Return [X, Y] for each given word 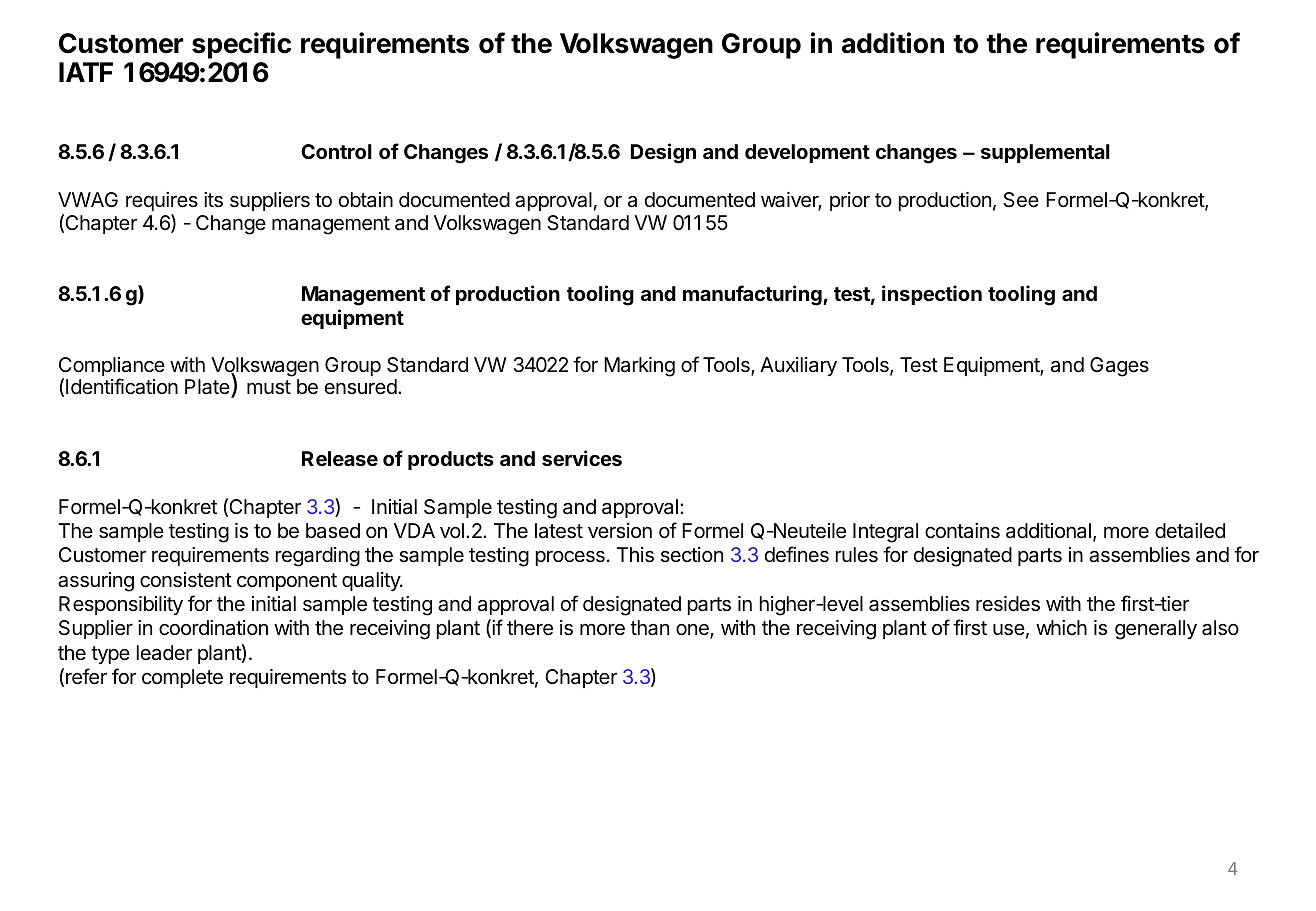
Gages [1119, 367]
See [1021, 200]
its [213, 200]
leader [164, 653]
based [333, 531]
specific [241, 45]
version [620, 531]
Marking [639, 367]
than [649, 628]
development [807, 153]
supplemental [1045, 153]
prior [850, 201]
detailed [1190, 531]
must [269, 387]
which [1061, 627]
